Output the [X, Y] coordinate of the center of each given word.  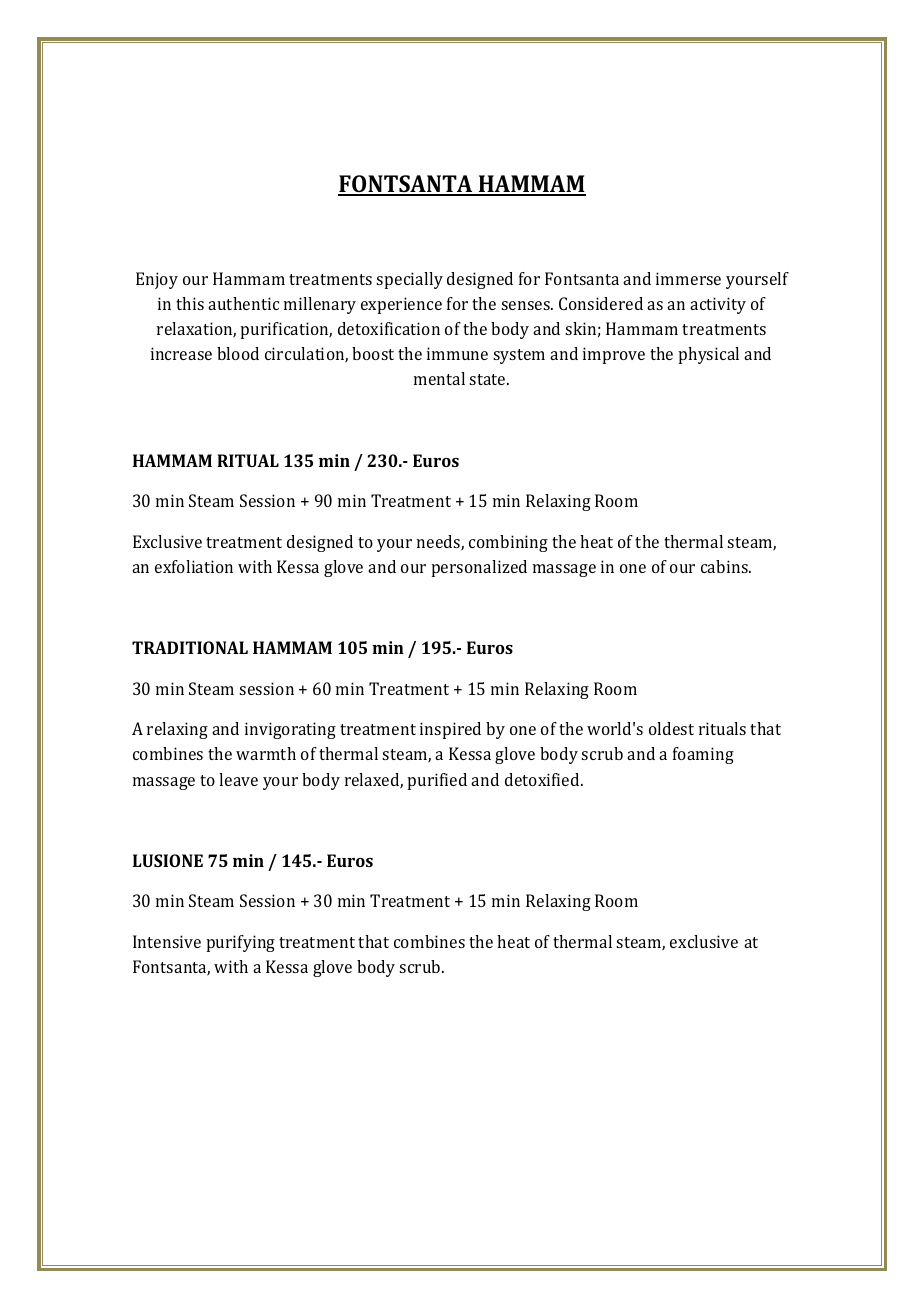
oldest [671, 728]
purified [437, 781]
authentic [243, 303]
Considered [601, 303]
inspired [450, 730]
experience [401, 305]
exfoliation [194, 566]
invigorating [290, 730]
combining [508, 543]
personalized [479, 568]
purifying [240, 943]
